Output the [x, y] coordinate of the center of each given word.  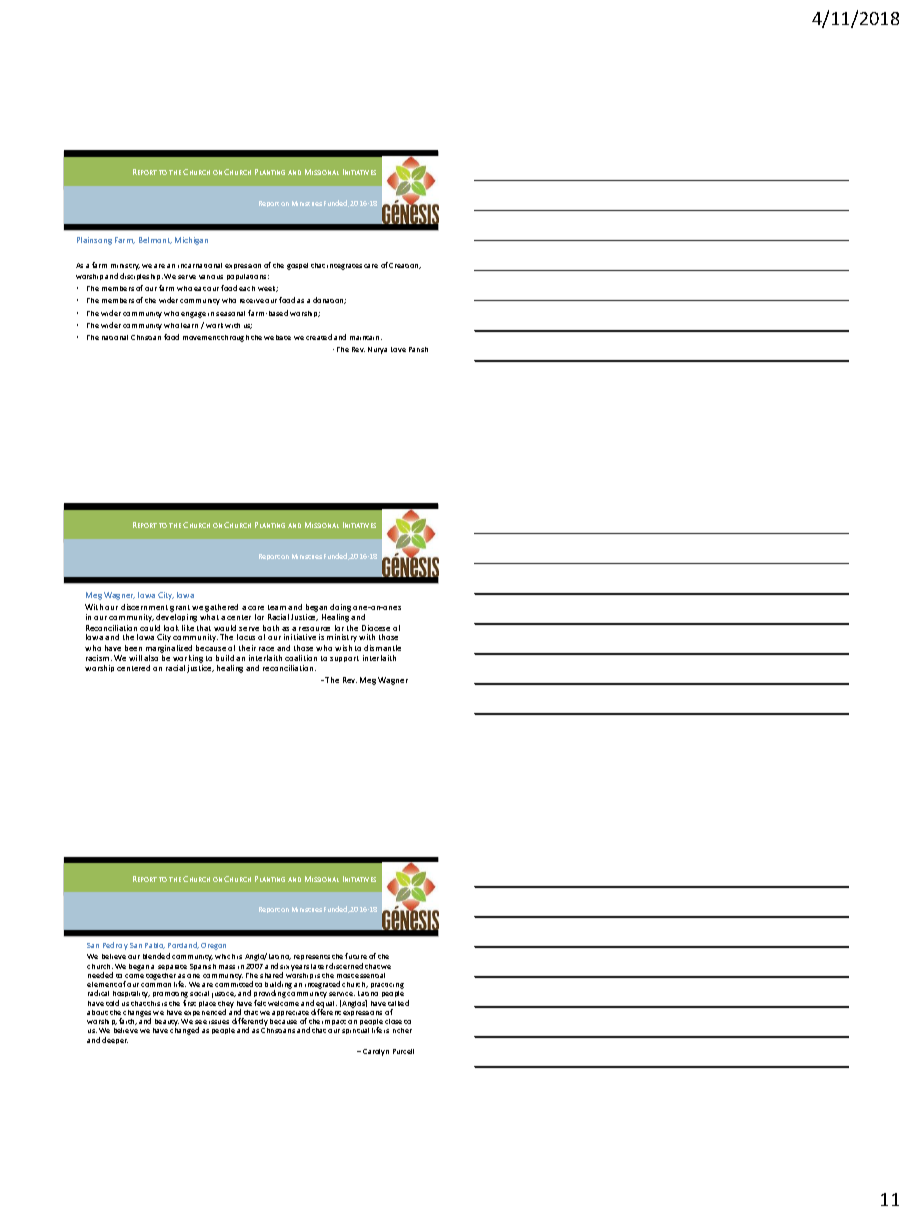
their [247, 648]
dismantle [382, 648]
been [133, 648]
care [371, 266]
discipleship [141, 276]
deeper [115, 1040]
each [247, 288]
